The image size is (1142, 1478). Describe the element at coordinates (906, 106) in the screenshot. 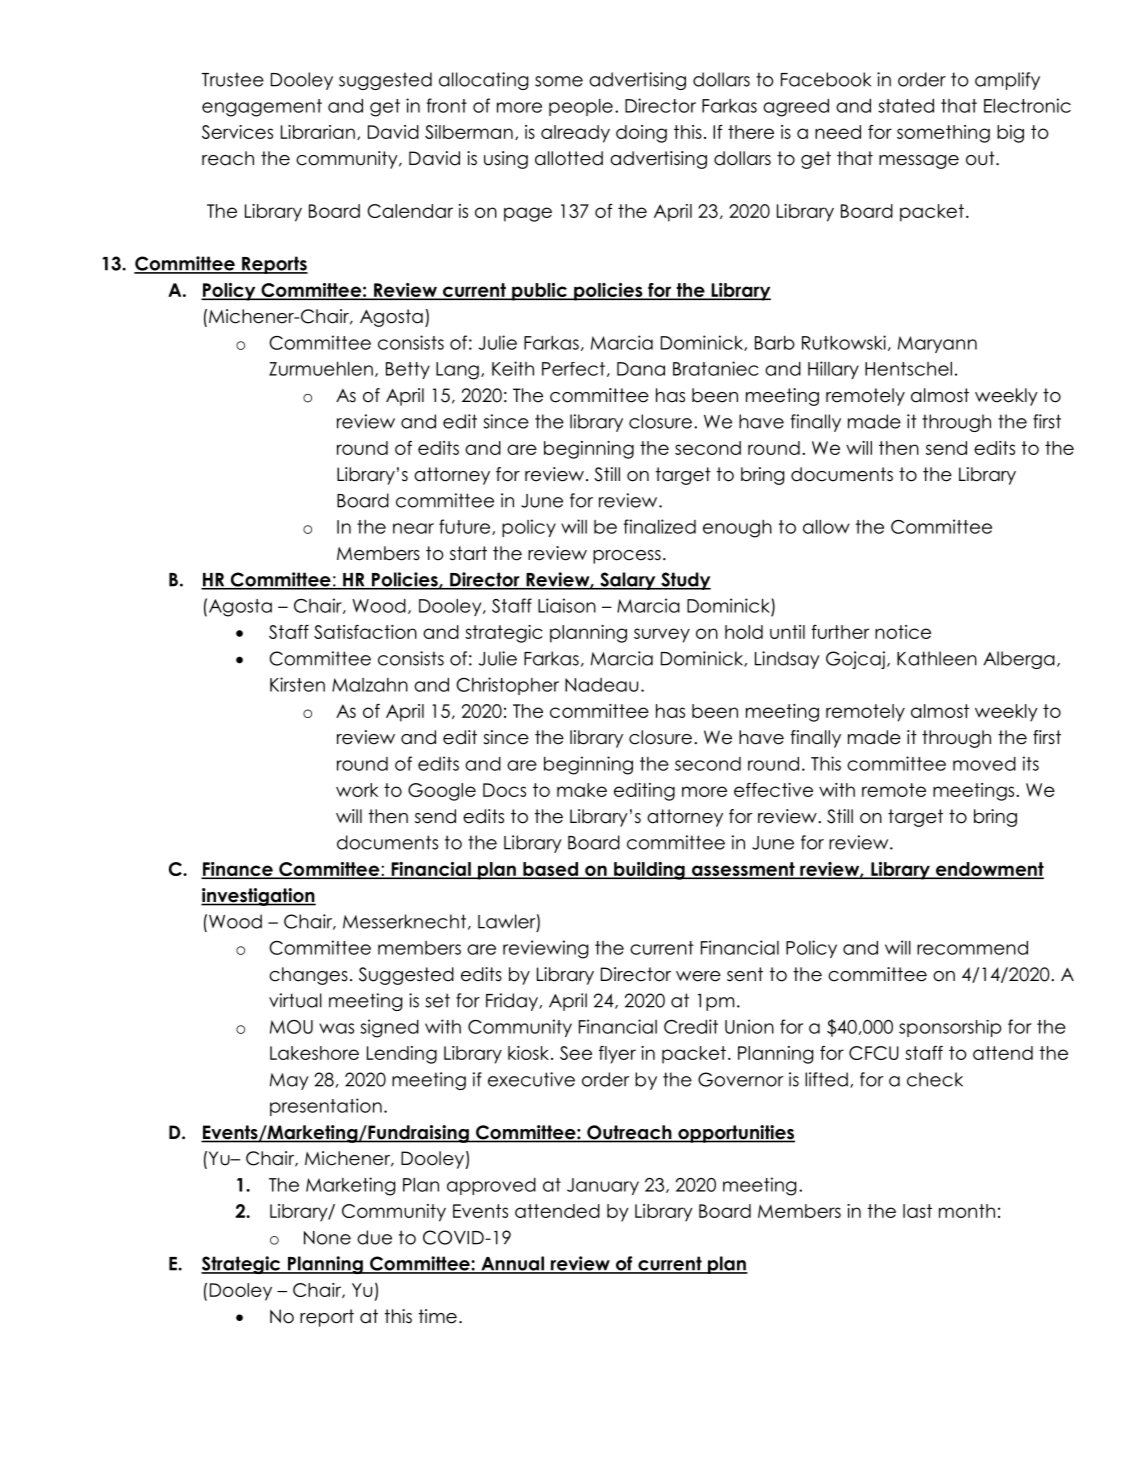

I see `stated` at that location.
